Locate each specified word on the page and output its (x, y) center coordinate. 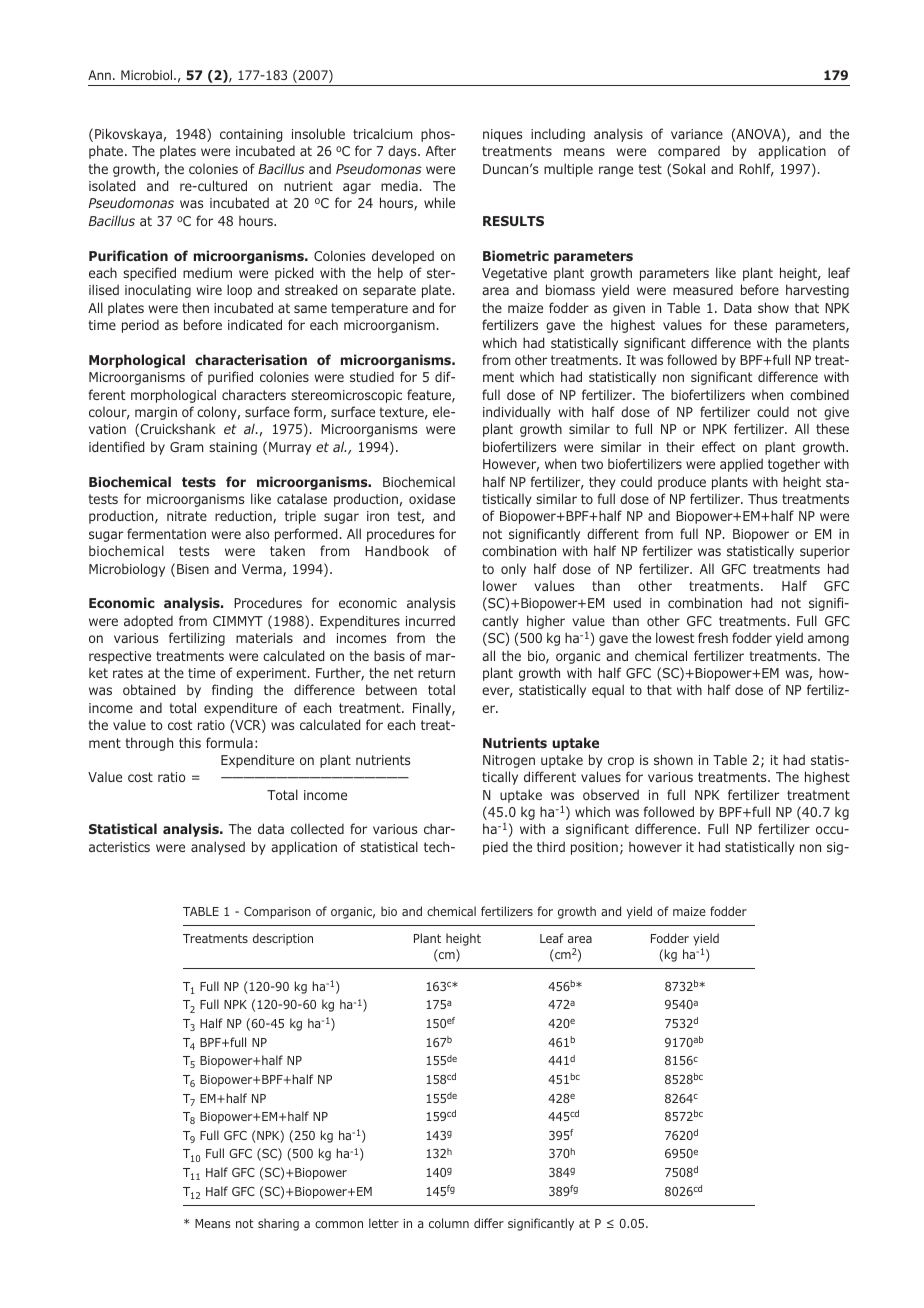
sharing (278, 1224)
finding (232, 691)
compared (689, 152)
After (441, 150)
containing (251, 135)
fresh (713, 637)
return (436, 673)
